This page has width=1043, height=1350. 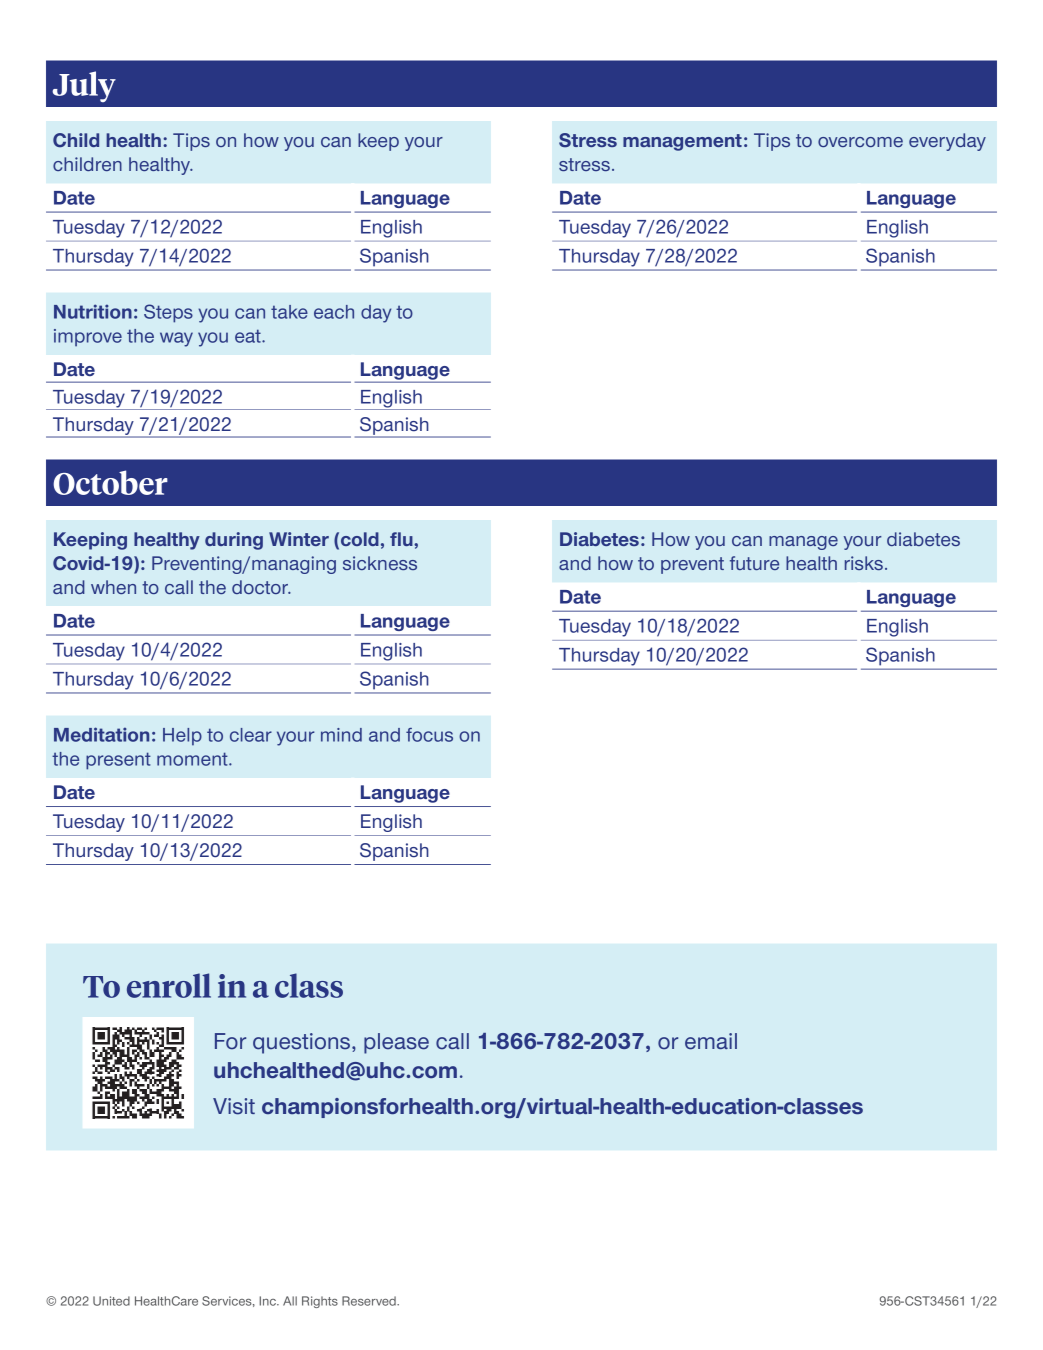 I want to click on please, so click(x=396, y=1043).
